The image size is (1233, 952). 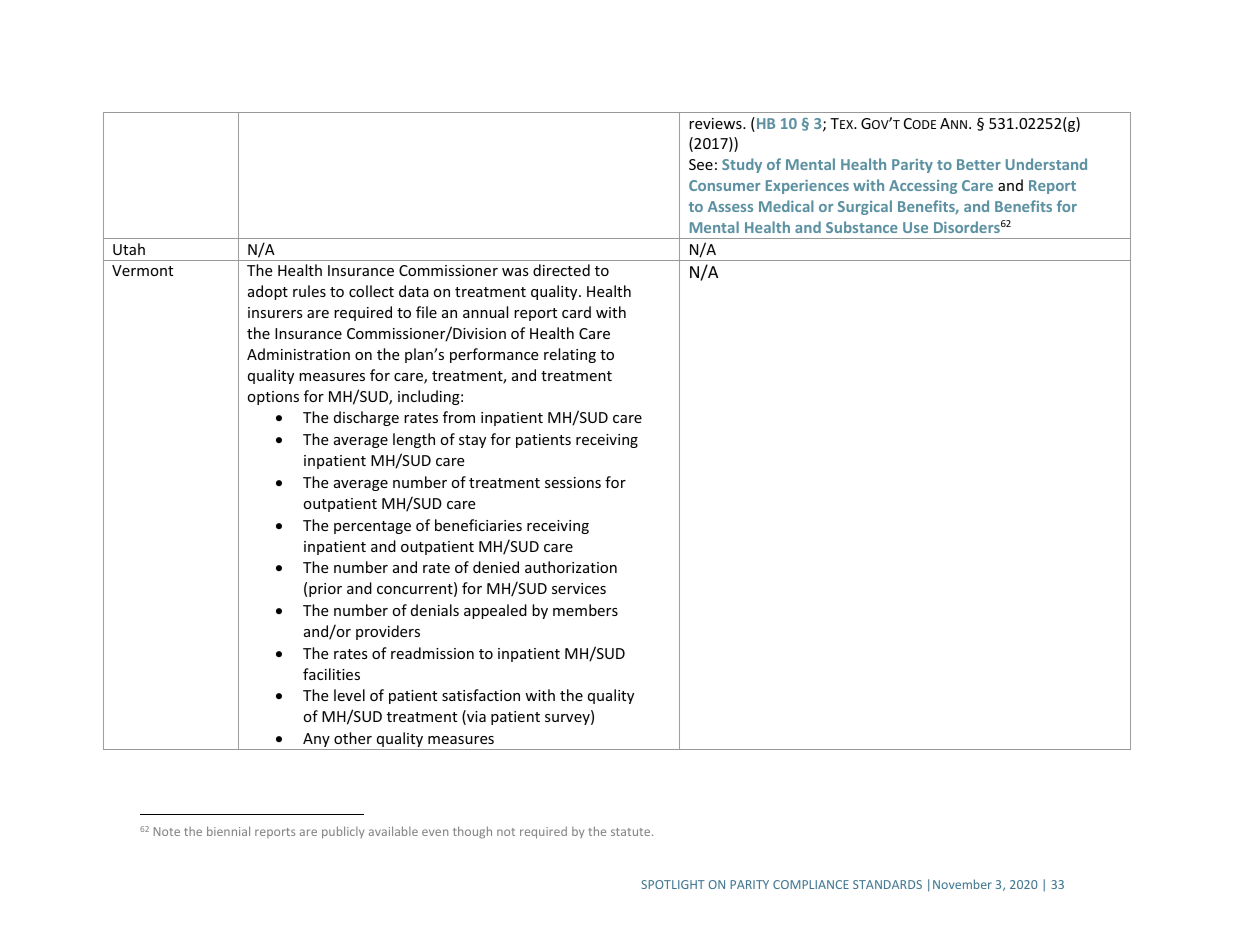 What do you see at coordinates (979, 164) in the screenshot?
I see `Better` at bounding box center [979, 164].
